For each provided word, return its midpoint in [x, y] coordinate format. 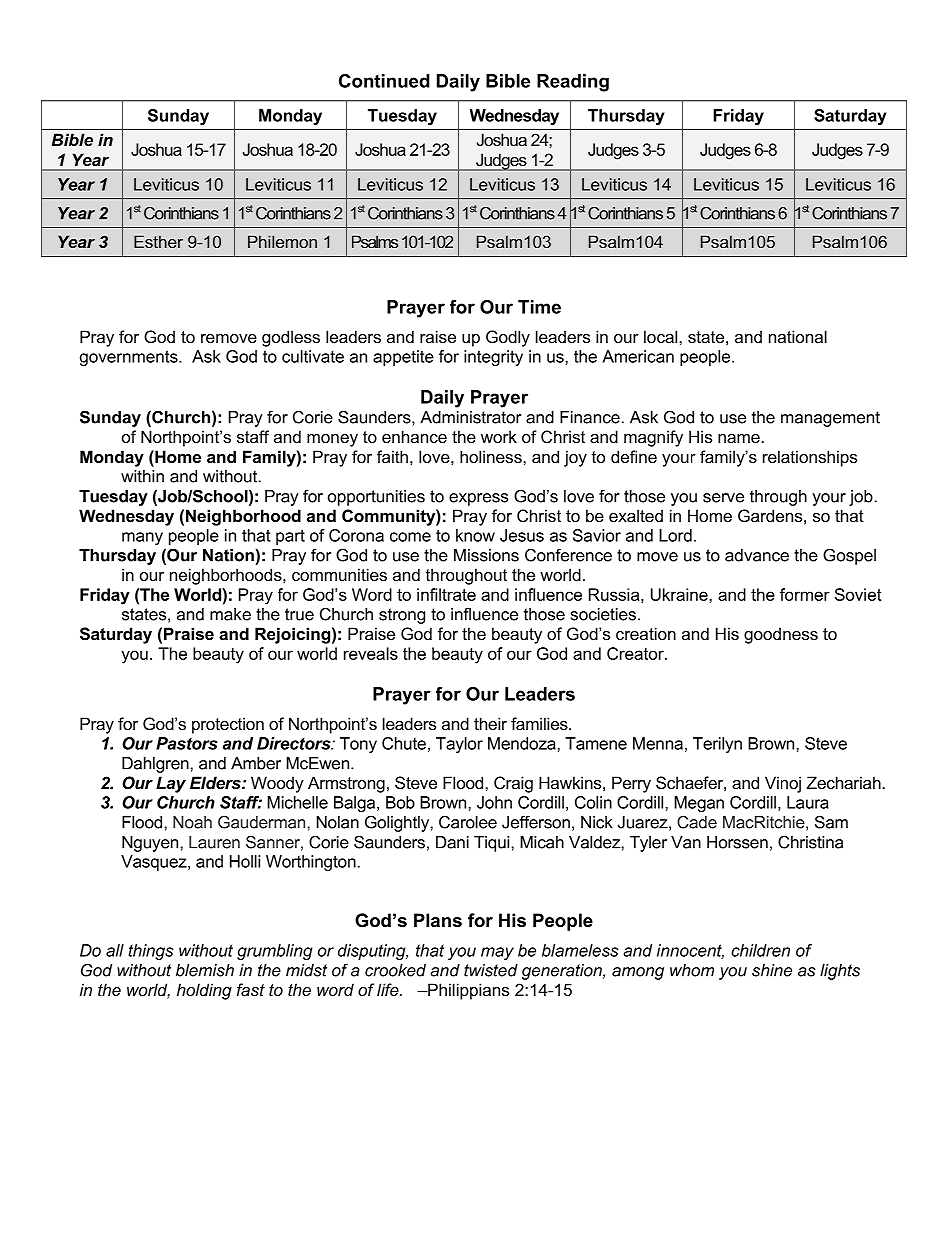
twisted [491, 970]
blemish [205, 970]
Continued [384, 81]
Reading [573, 83]
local [662, 336]
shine [772, 970]
